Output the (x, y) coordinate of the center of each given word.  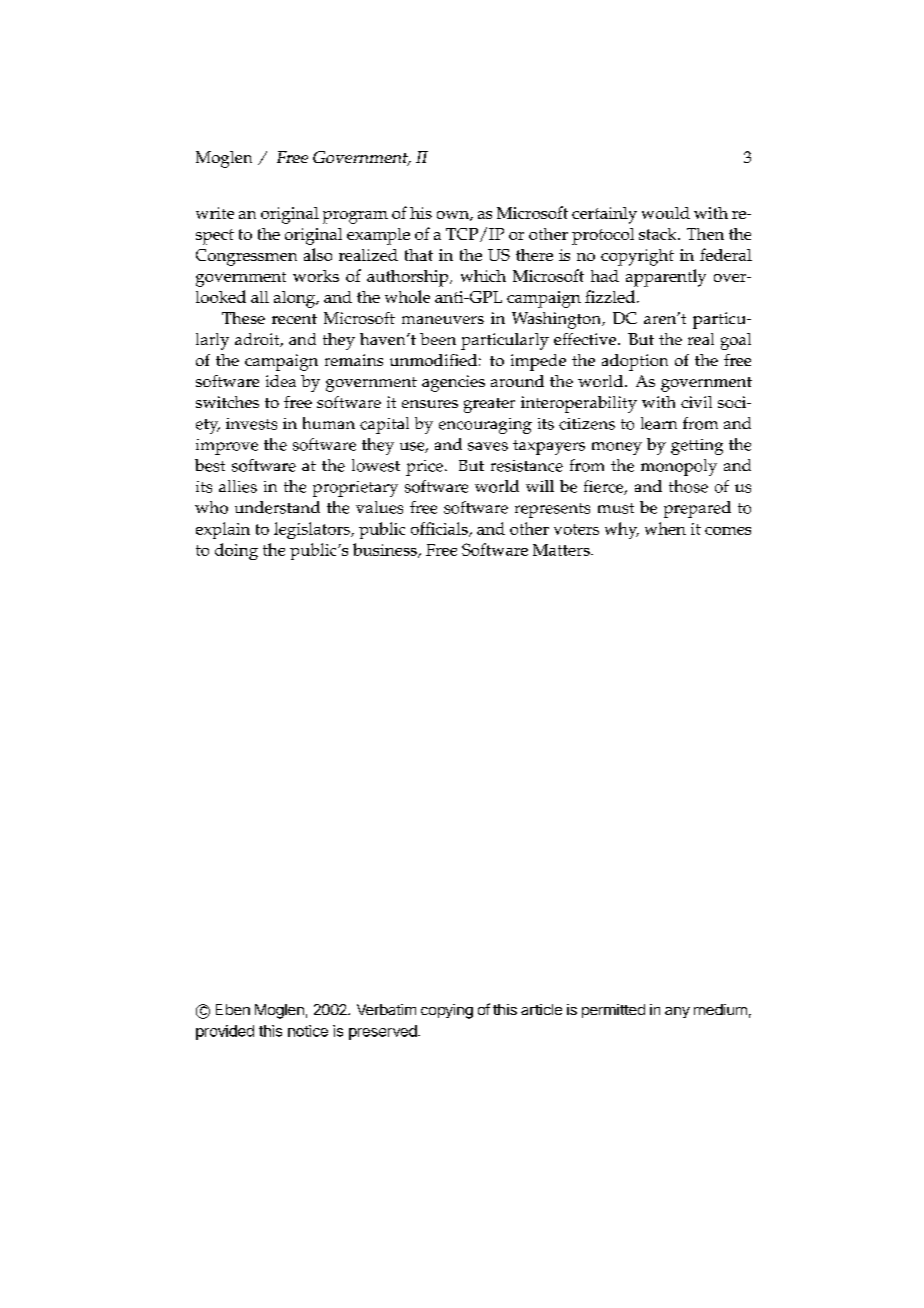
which (483, 276)
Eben (233, 1009)
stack (659, 234)
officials (440, 529)
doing (236, 551)
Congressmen (246, 257)
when (665, 528)
